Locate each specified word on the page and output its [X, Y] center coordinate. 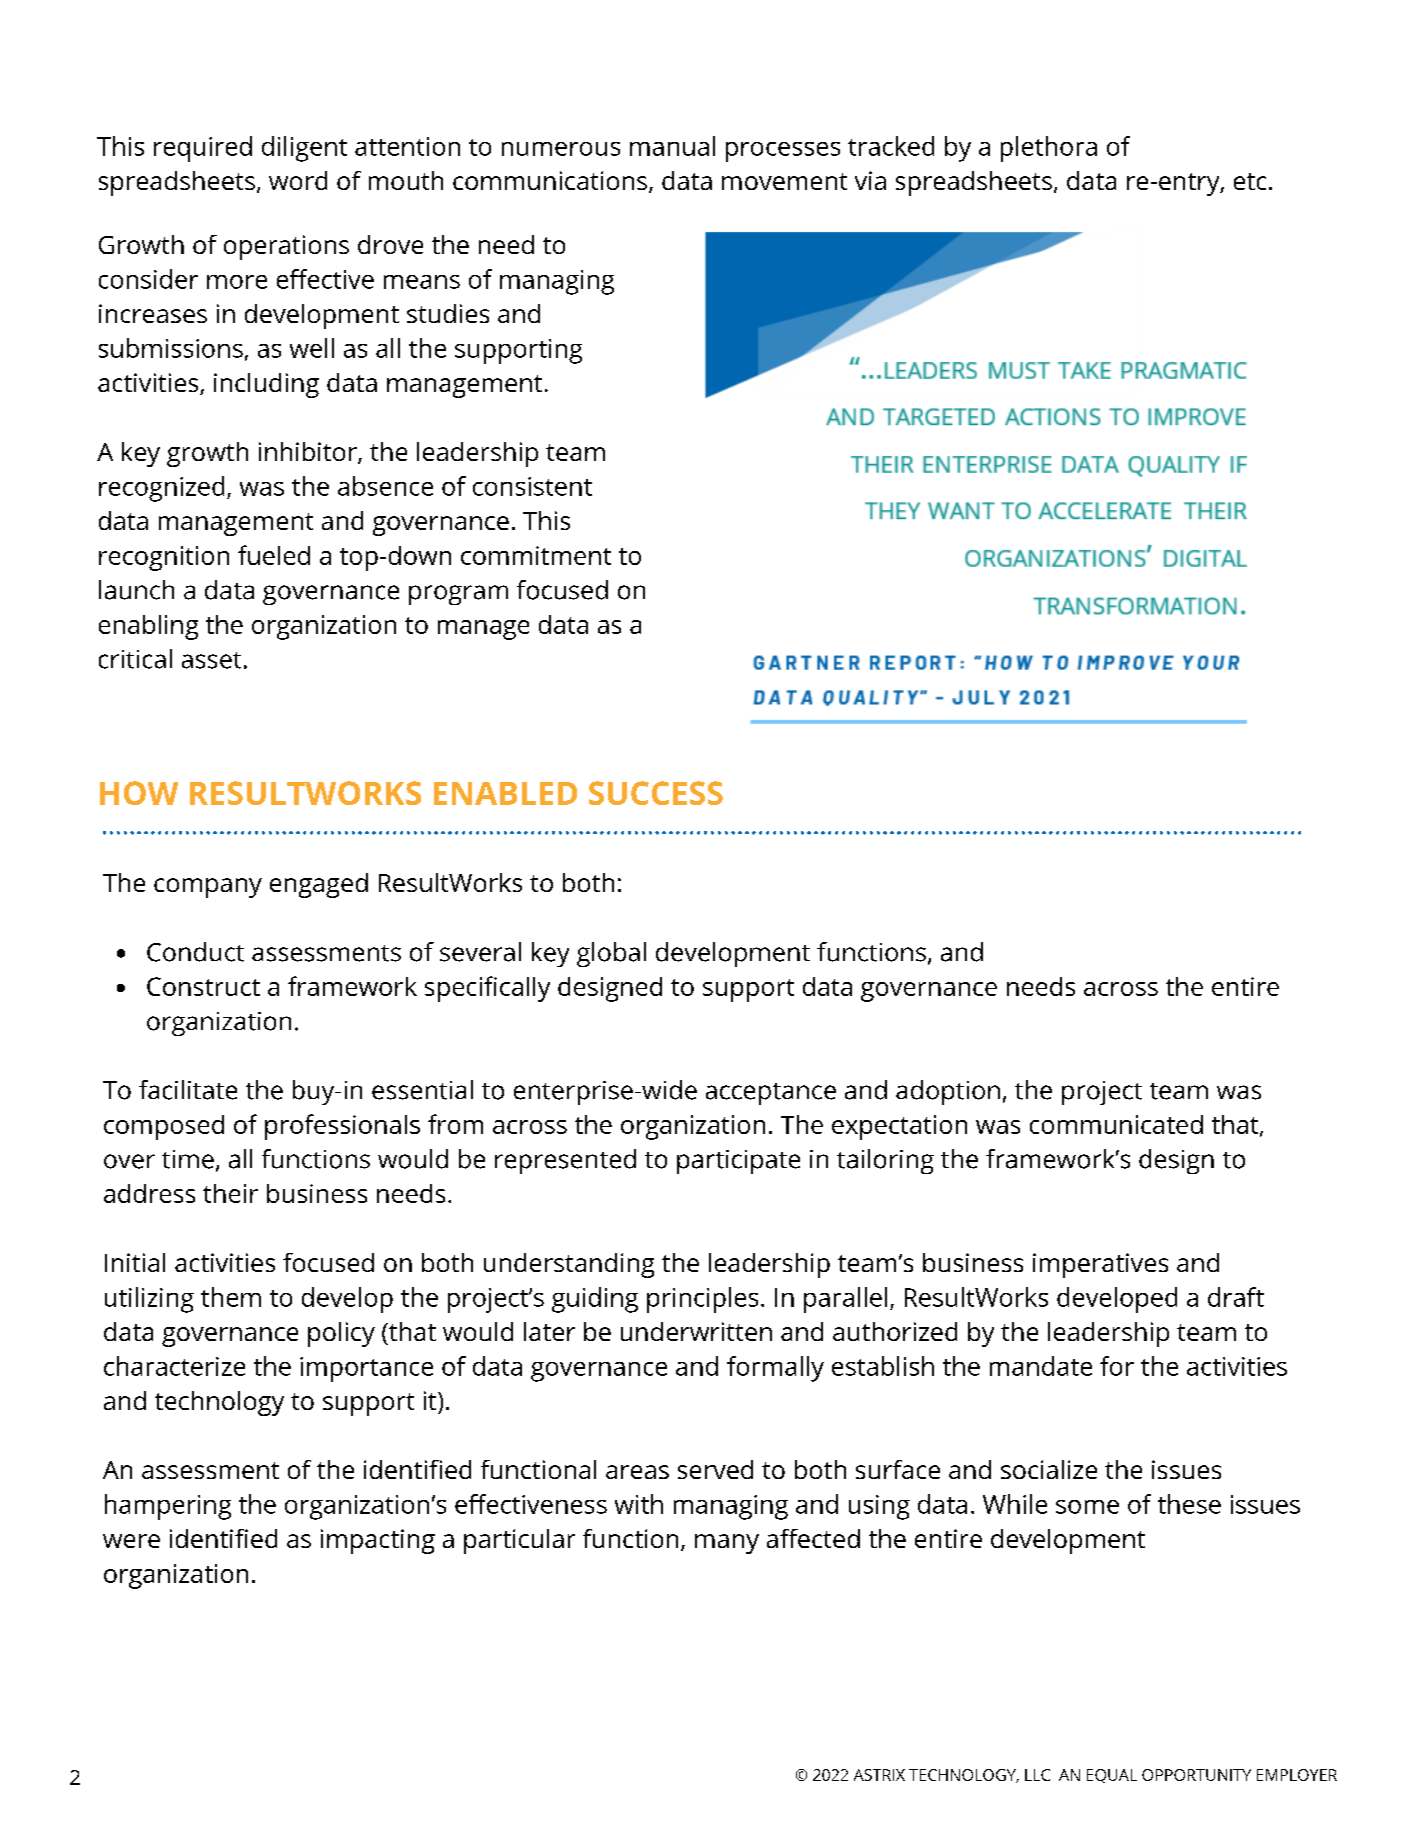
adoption [948, 1092]
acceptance [771, 1094]
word [298, 180]
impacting [378, 1541]
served [715, 1469]
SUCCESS [656, 793]
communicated [1116, 1124]
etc [1250, 181]
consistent [532, 486]
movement [784, 181]
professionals [342, 1127]
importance [366, 1369]
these [1189, 1504]
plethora [1049, 149]
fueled [274, 555]
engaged [319, 885]
